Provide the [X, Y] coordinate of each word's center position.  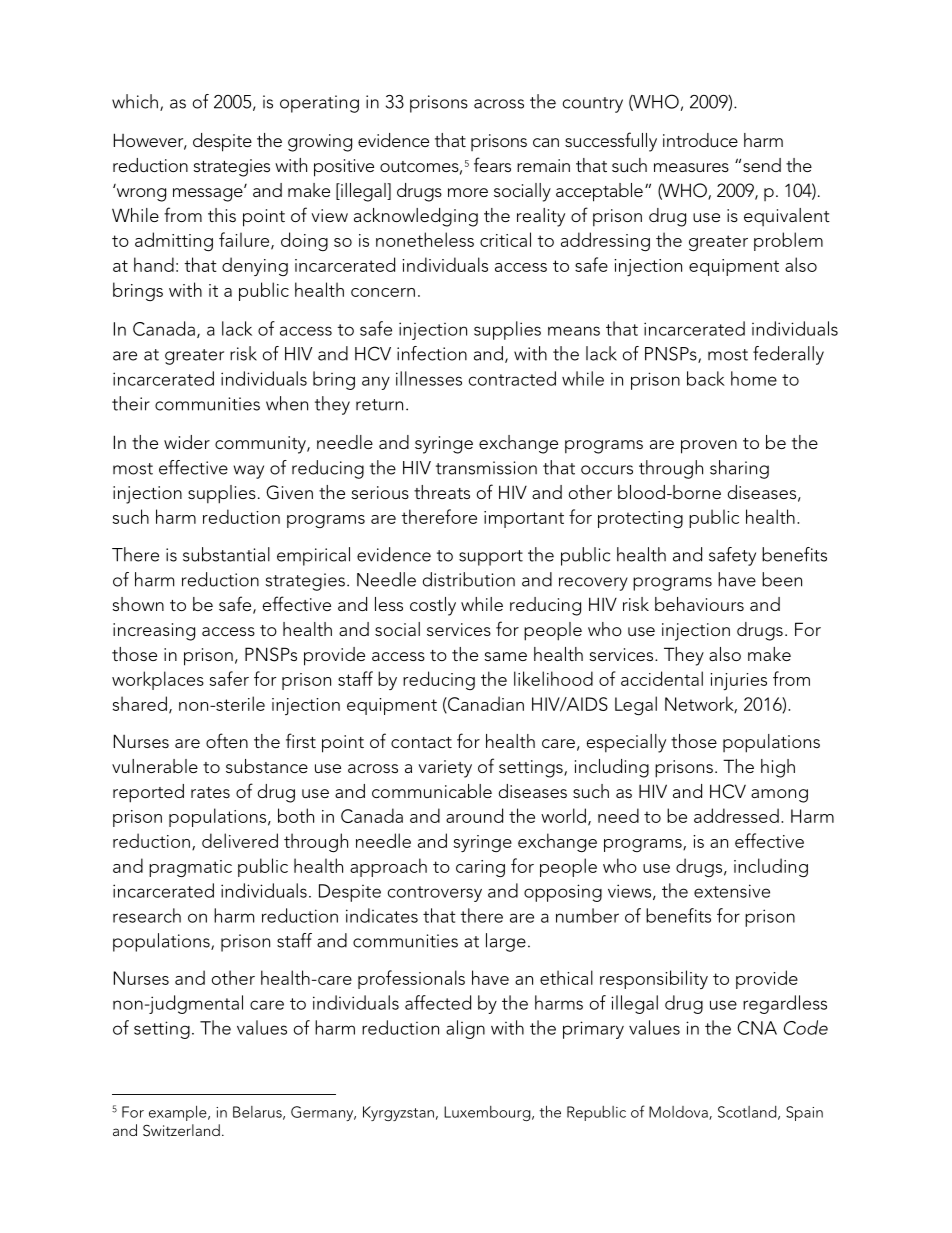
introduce [700, 140]
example [179, 1113]
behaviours [699, 604]
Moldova [679, 1113]
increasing [154, 632]
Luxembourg [488, 1113]
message [209, 194]
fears [492, 164]
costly [433, 606]
